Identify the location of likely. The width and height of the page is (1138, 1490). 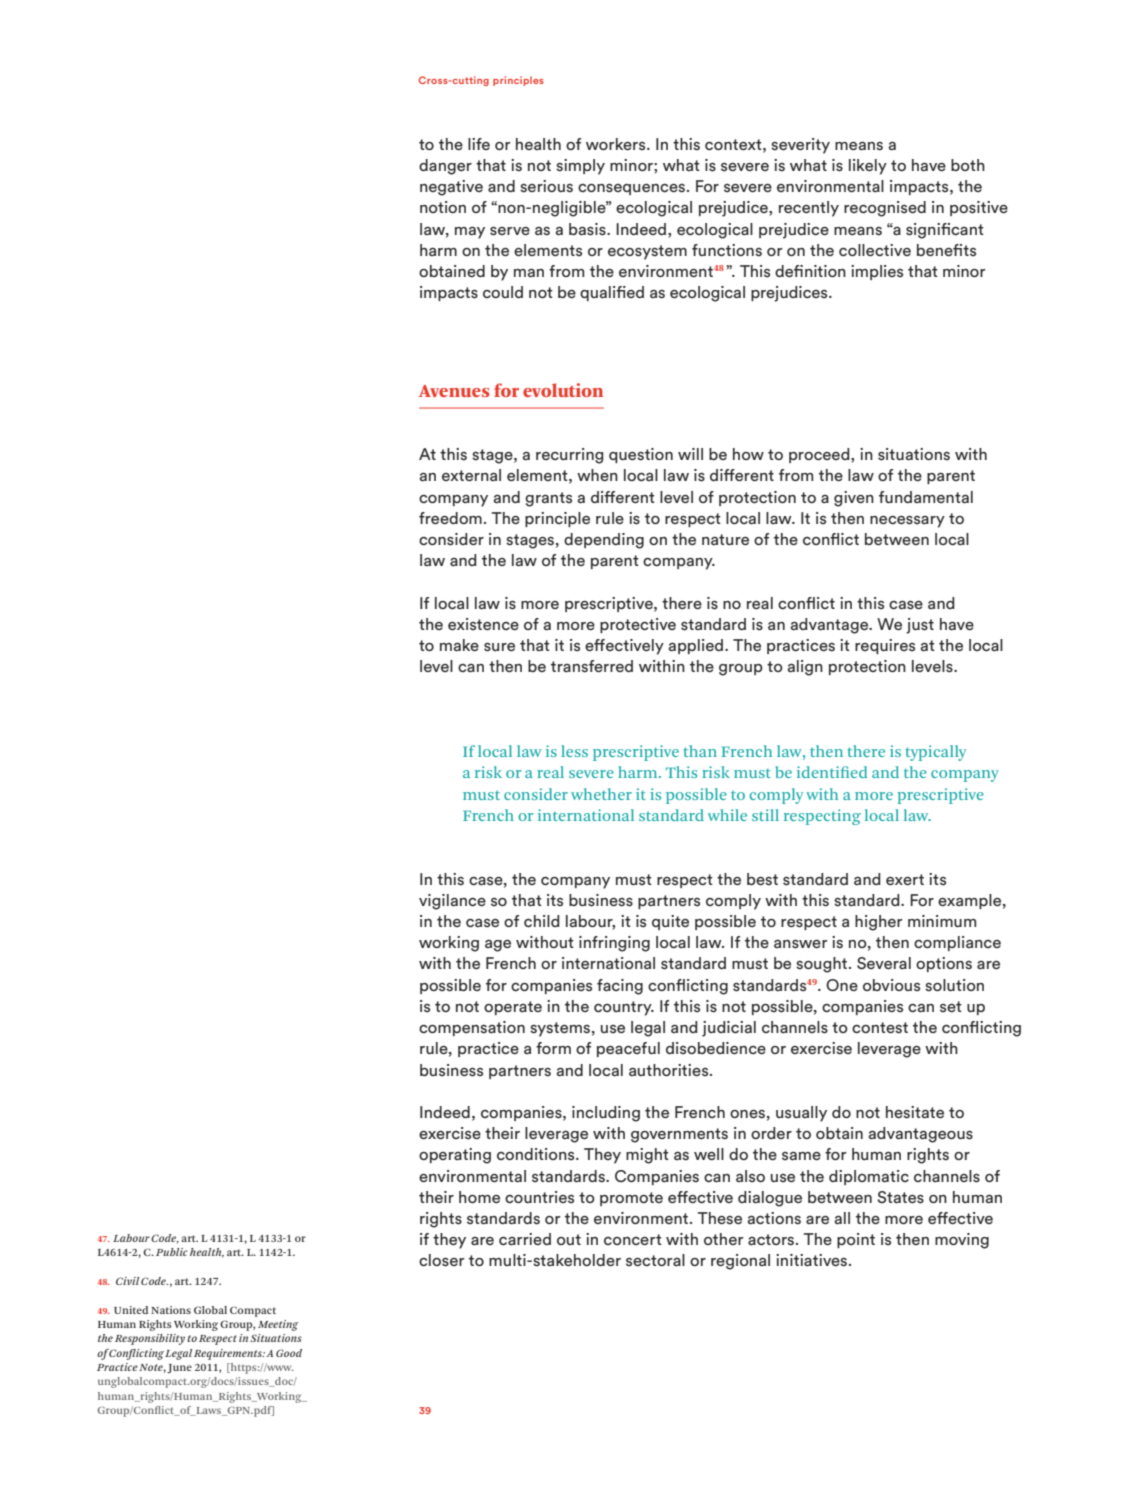
(868, 167).
